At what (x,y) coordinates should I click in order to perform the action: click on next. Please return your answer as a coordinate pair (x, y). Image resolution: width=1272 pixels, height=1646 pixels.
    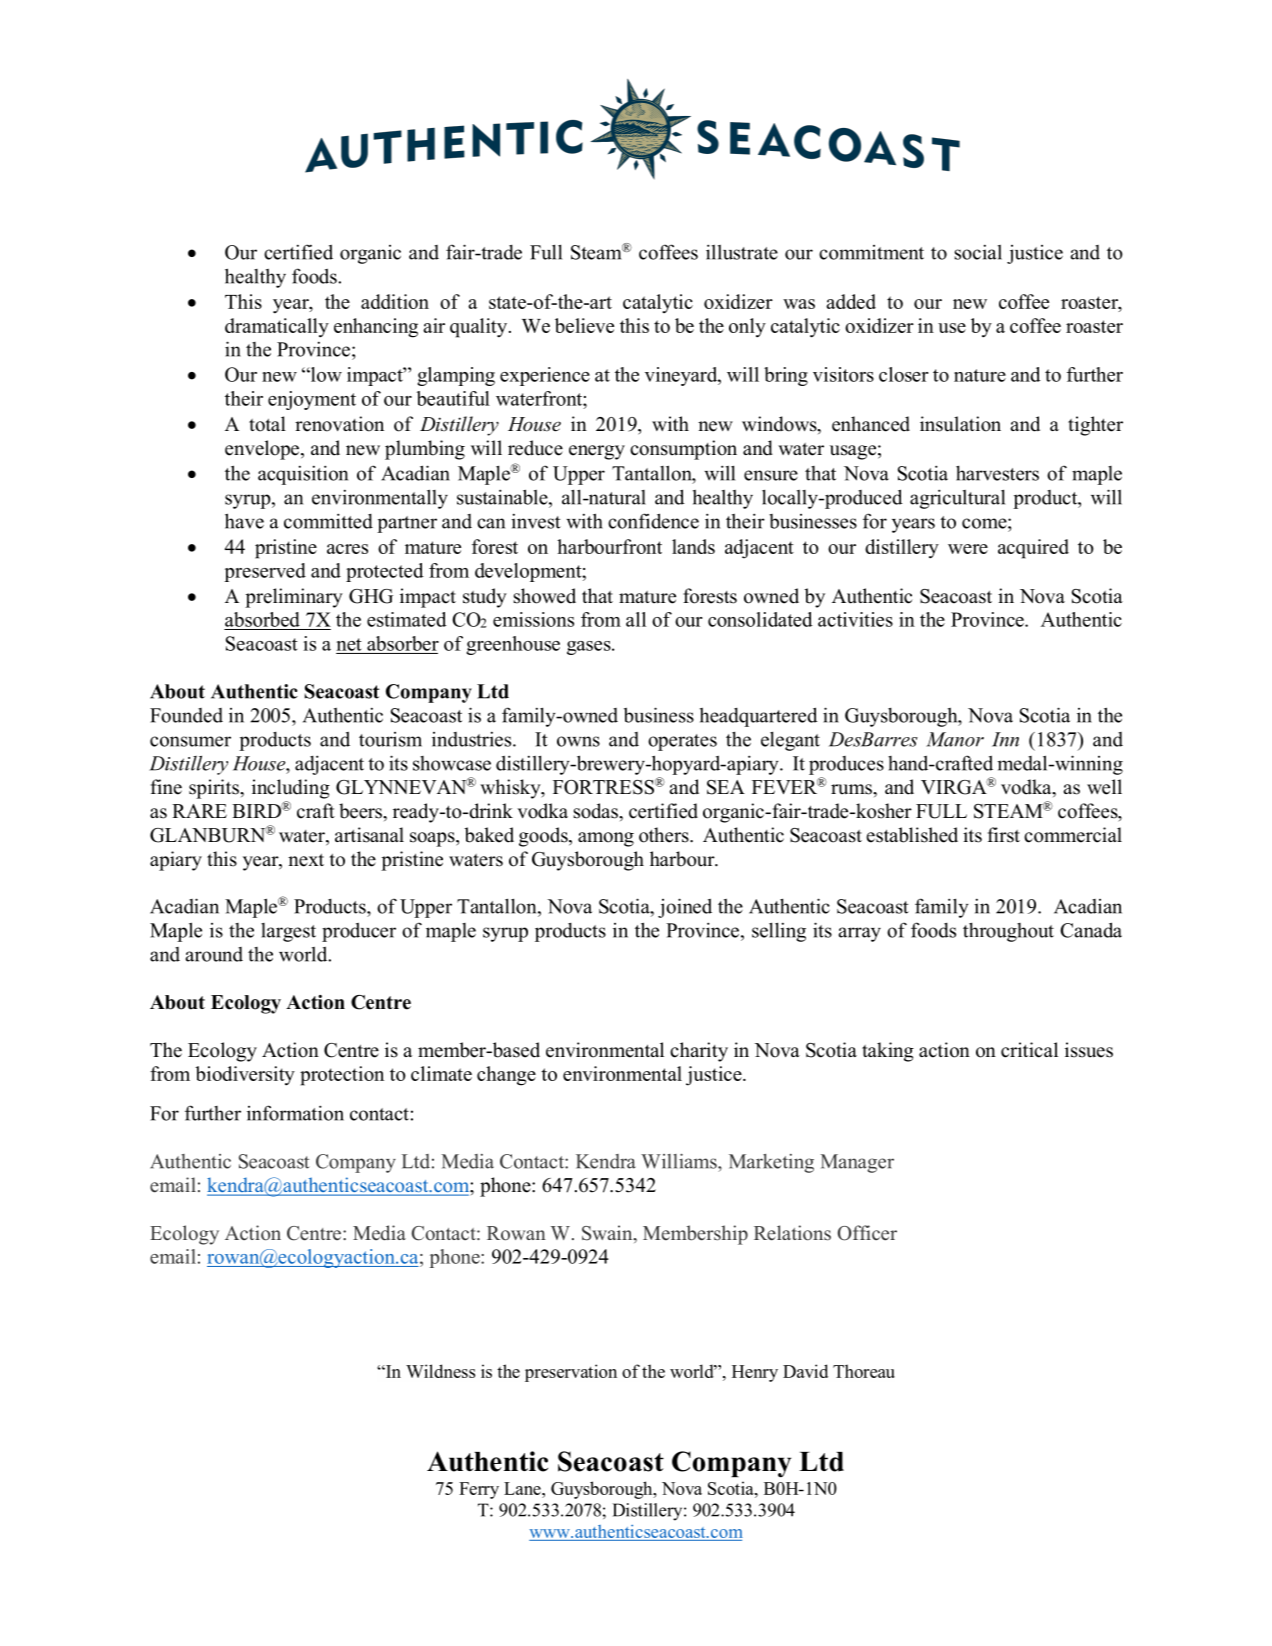
    Looking at the image, I should click on (306, 860).
